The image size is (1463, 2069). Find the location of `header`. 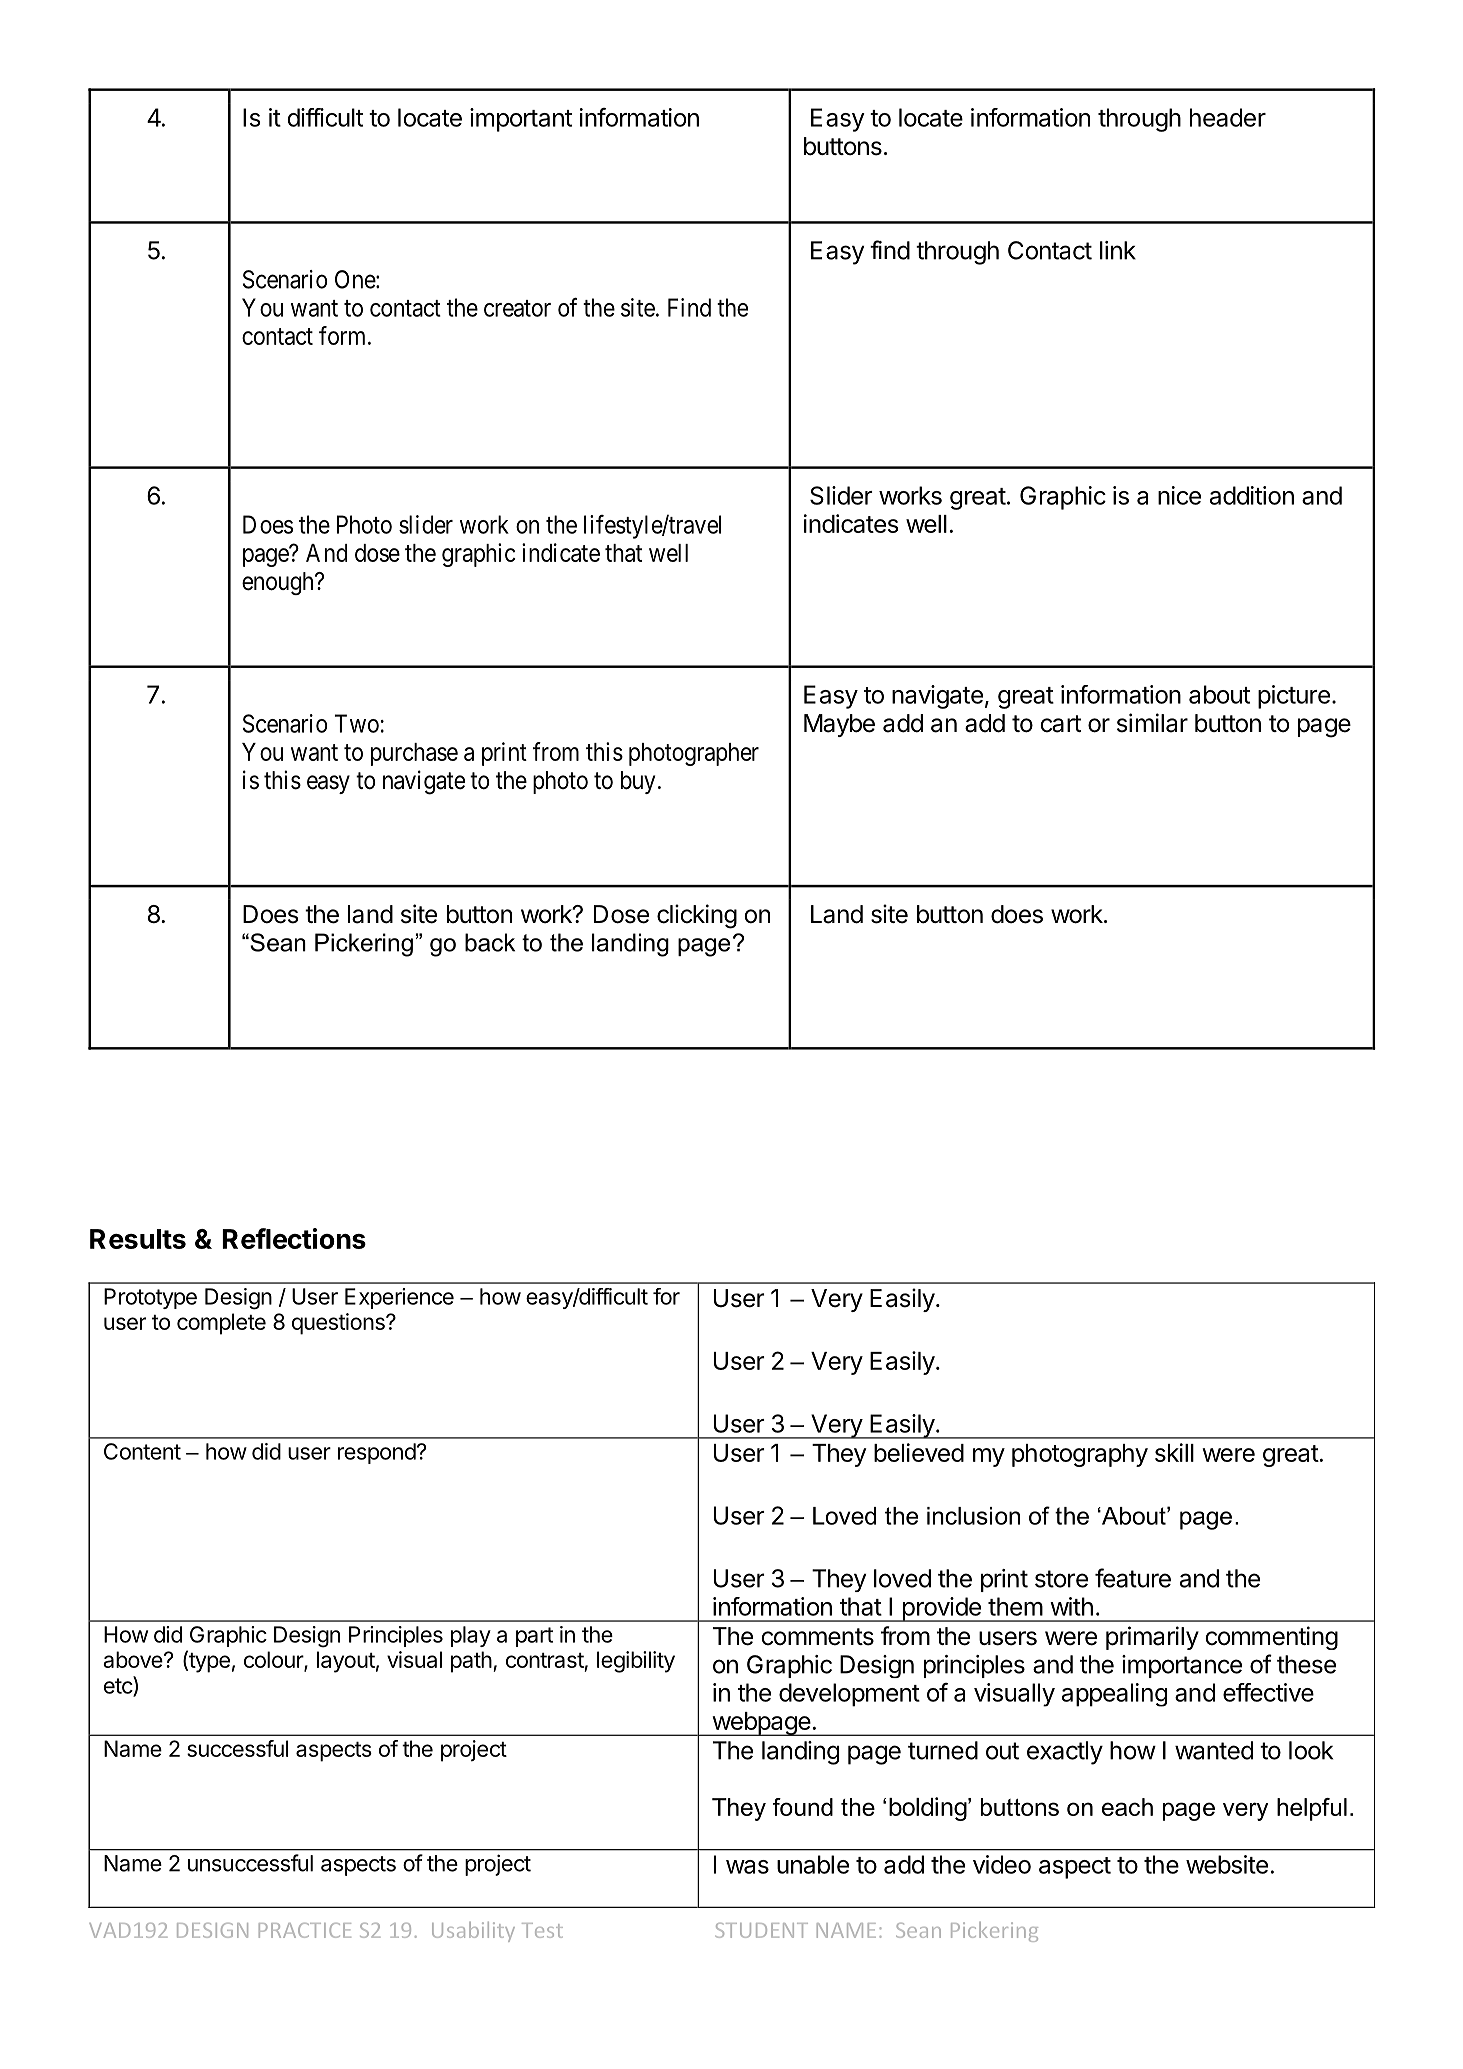

header is located at coordinates (1228, 117).
